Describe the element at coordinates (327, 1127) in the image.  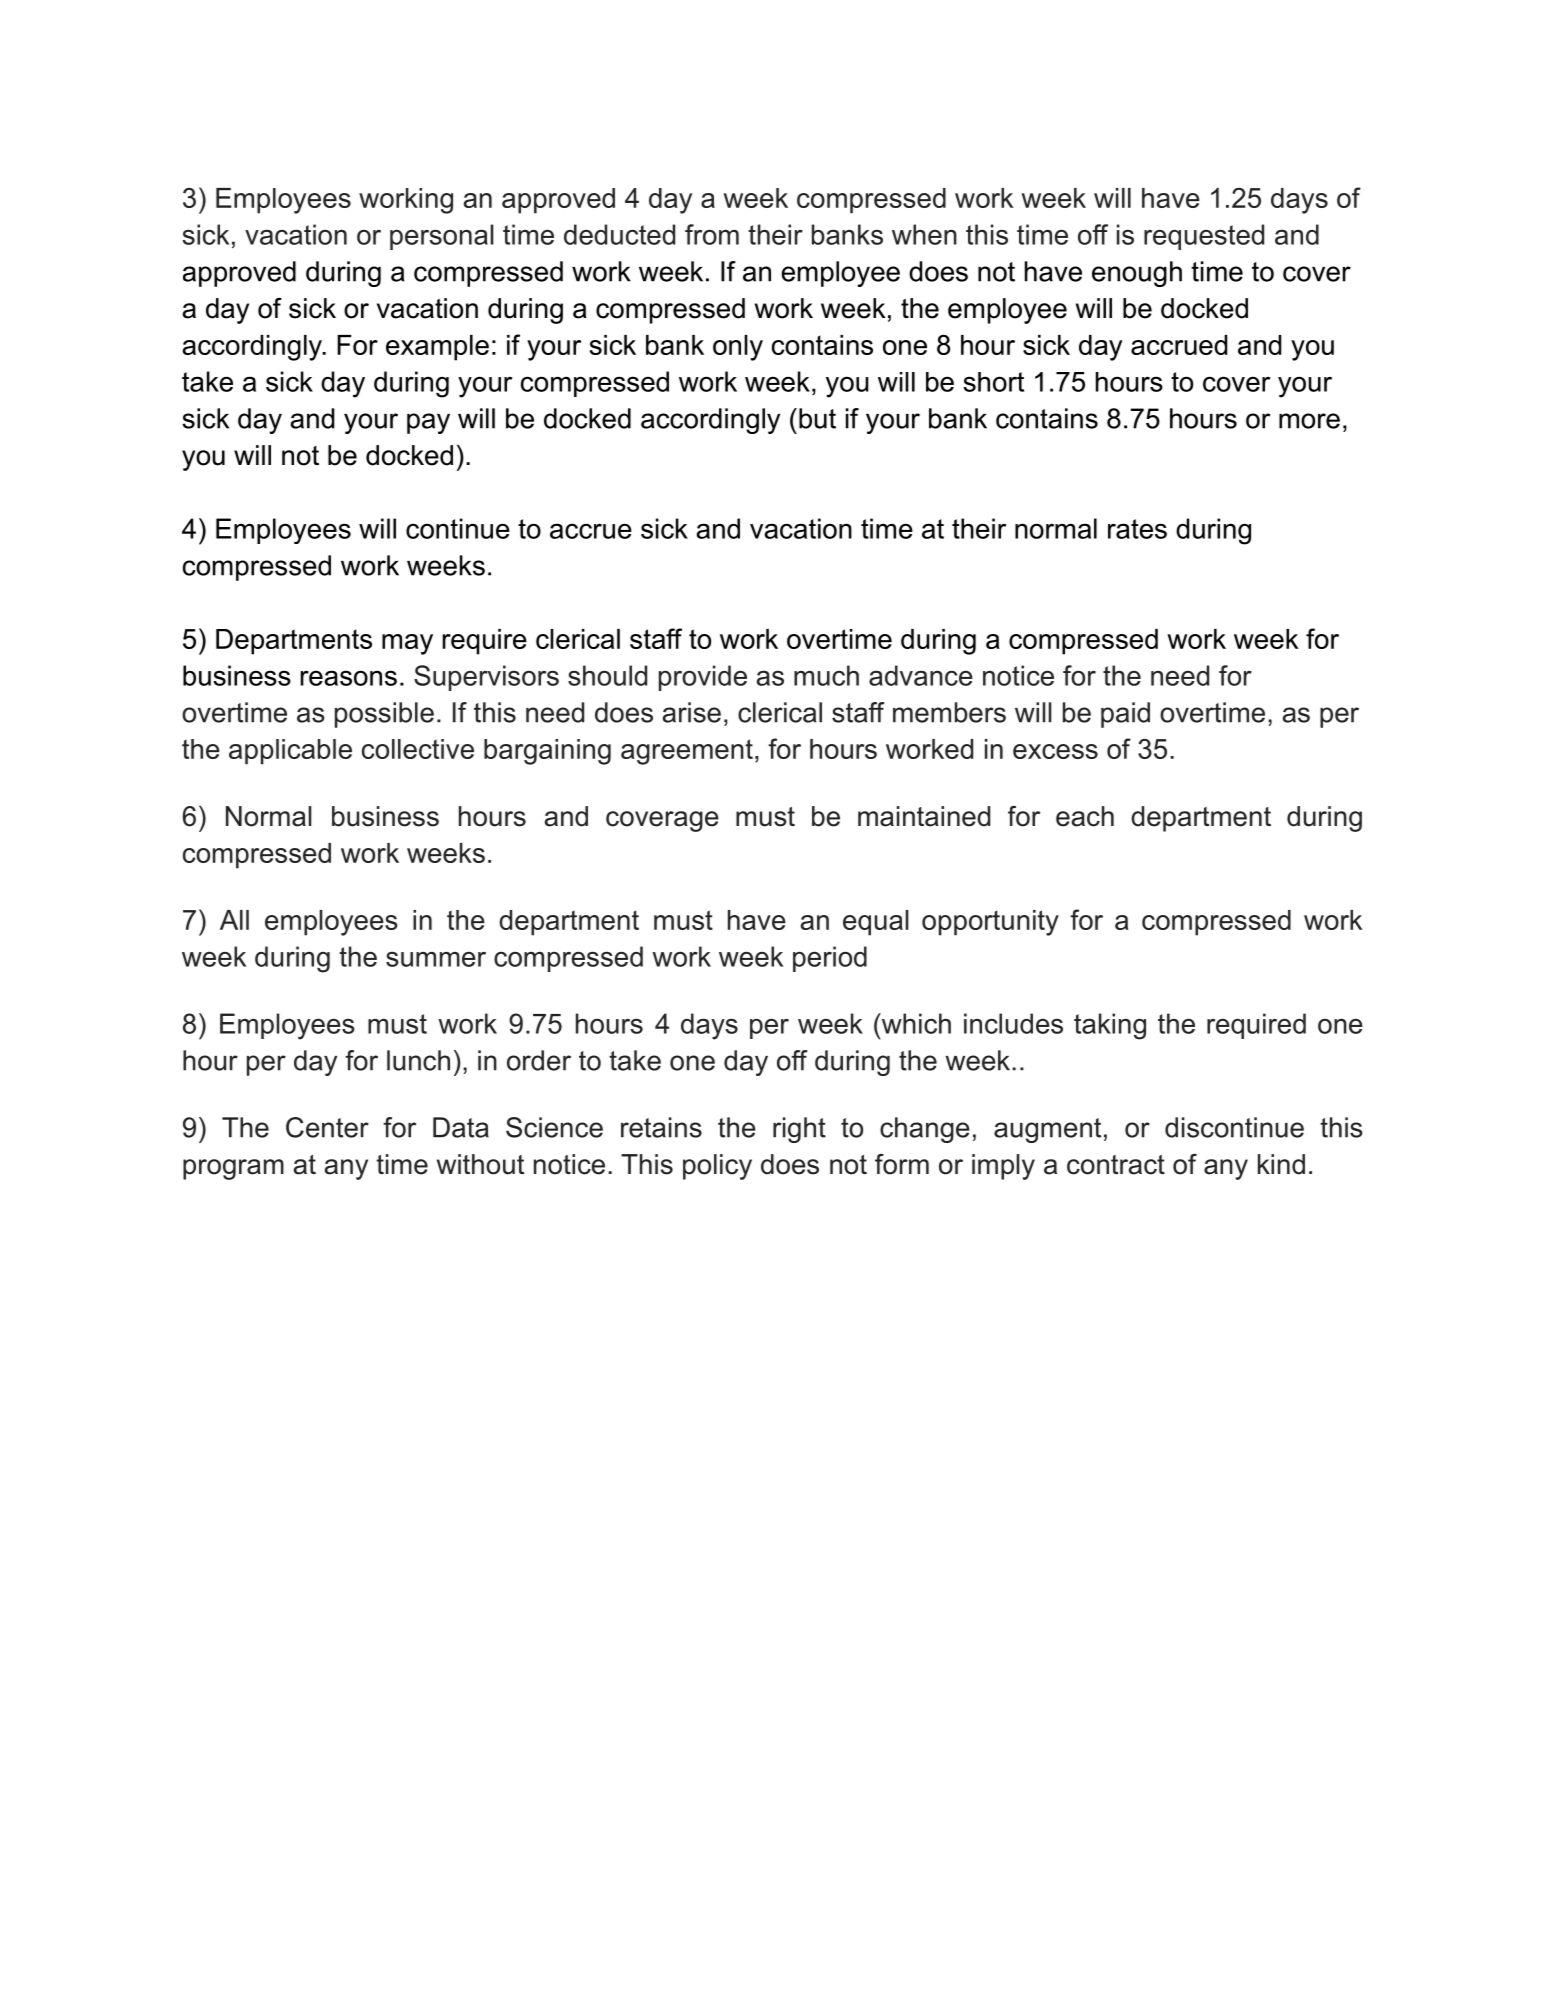
I see `Center` at that location.
